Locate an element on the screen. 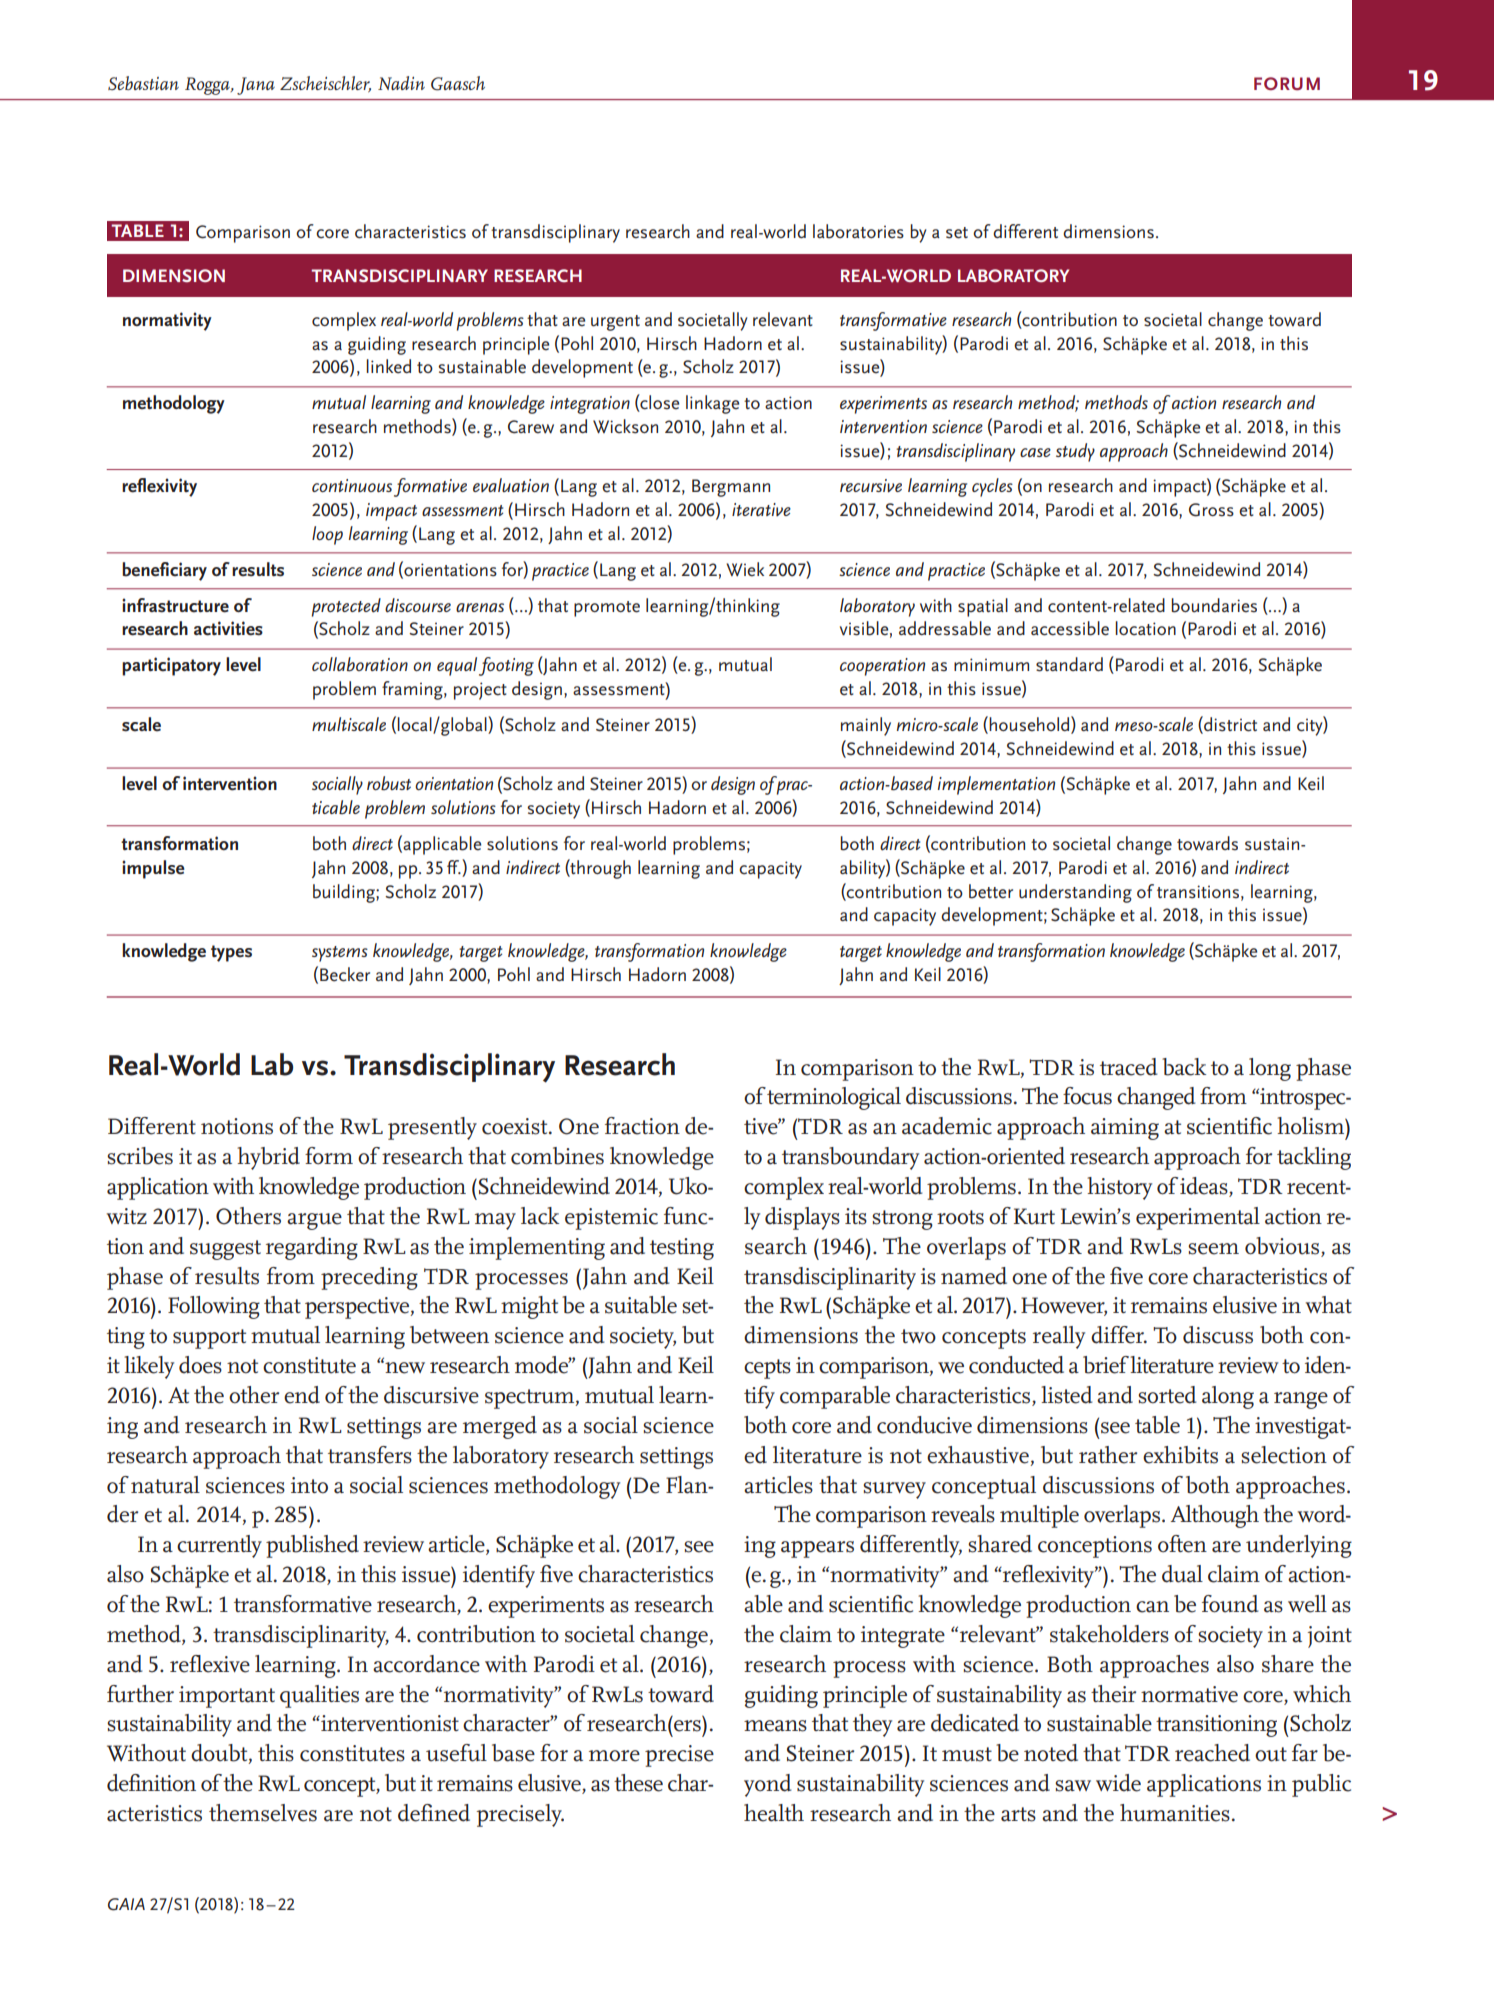  terminological is located at coordinates (834, 1098).
